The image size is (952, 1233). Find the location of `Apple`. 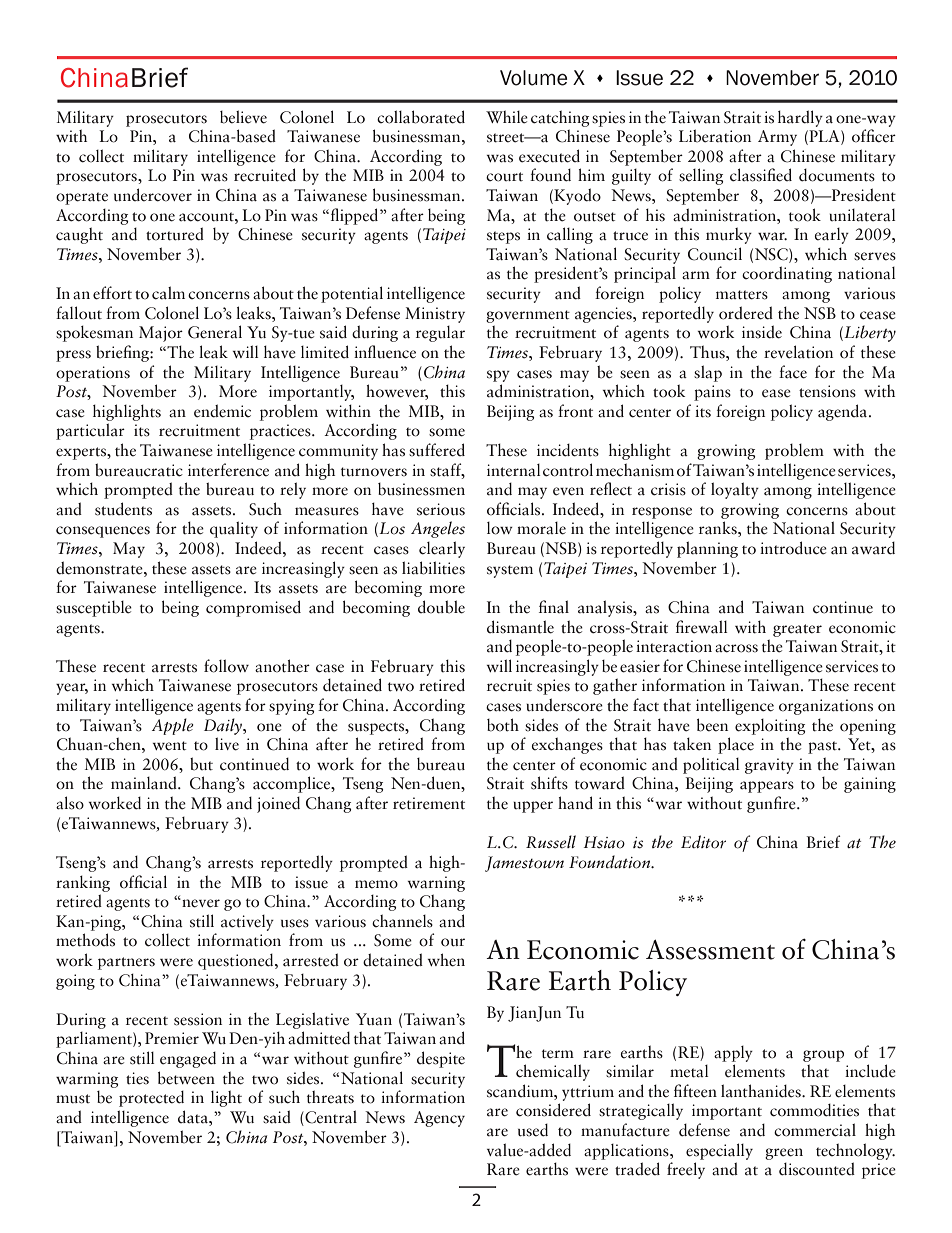

Apple is located at coordinates (173, 726).
